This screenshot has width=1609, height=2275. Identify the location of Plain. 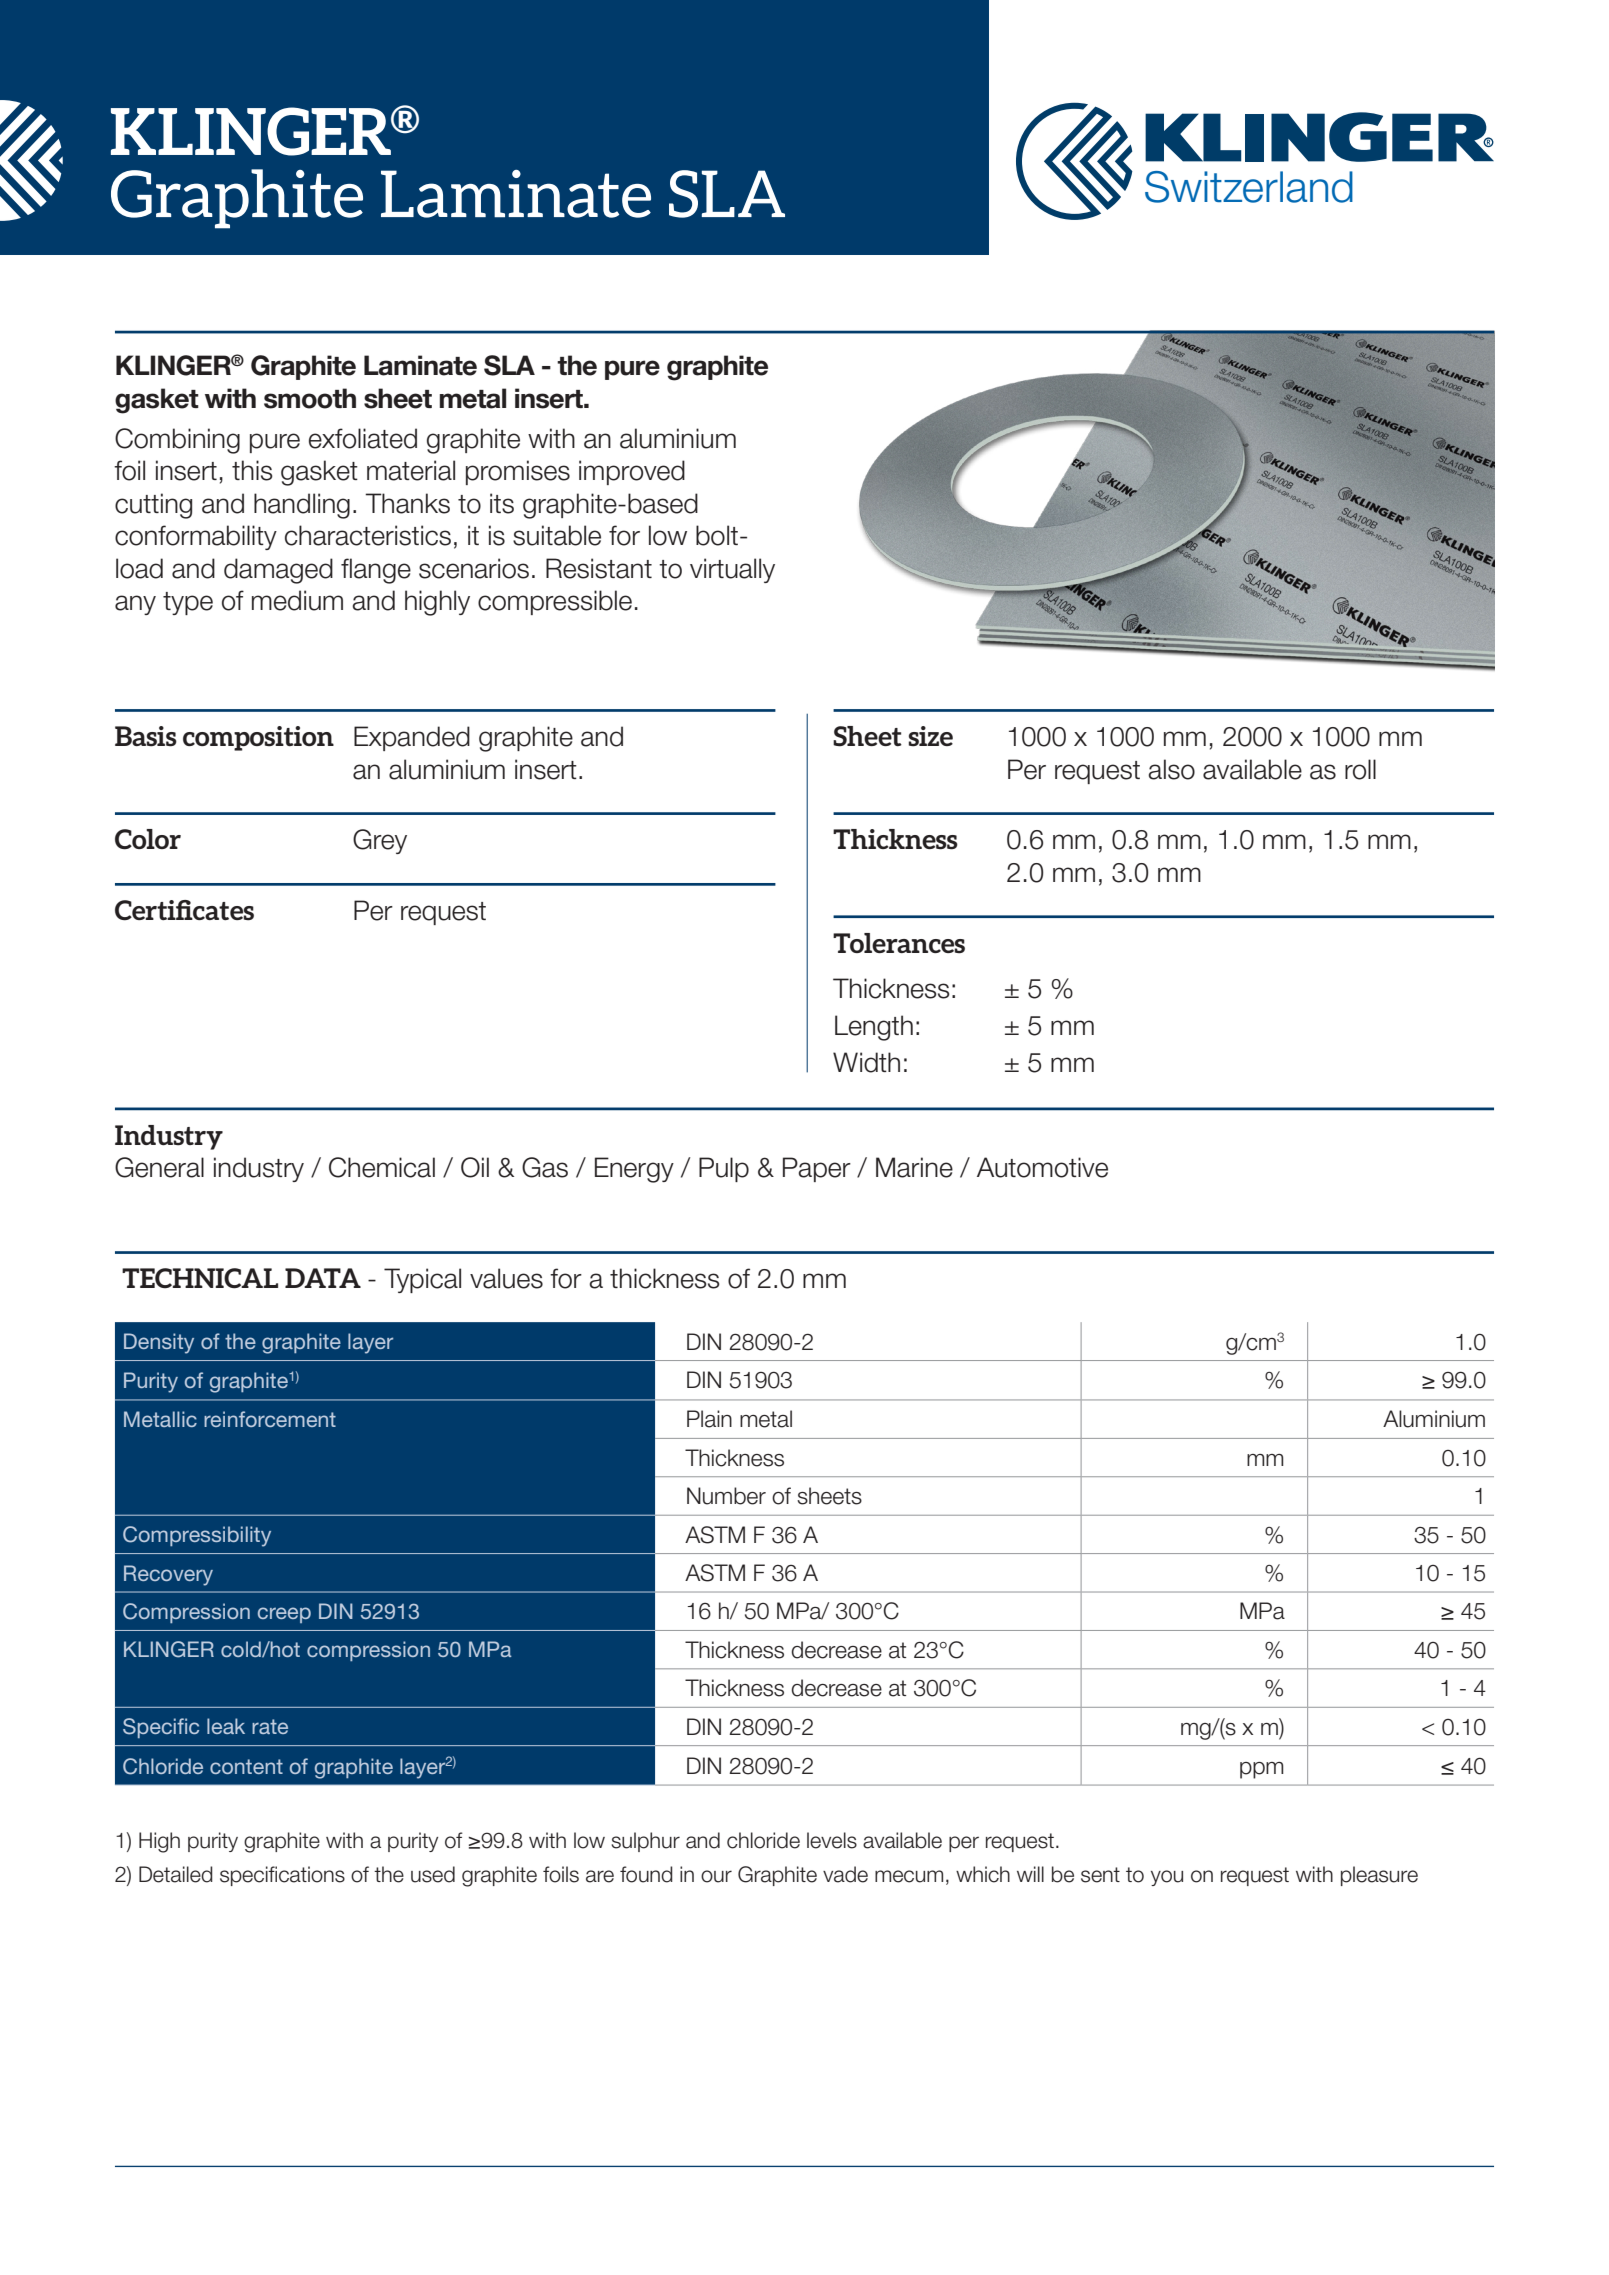
(709, 1419).
